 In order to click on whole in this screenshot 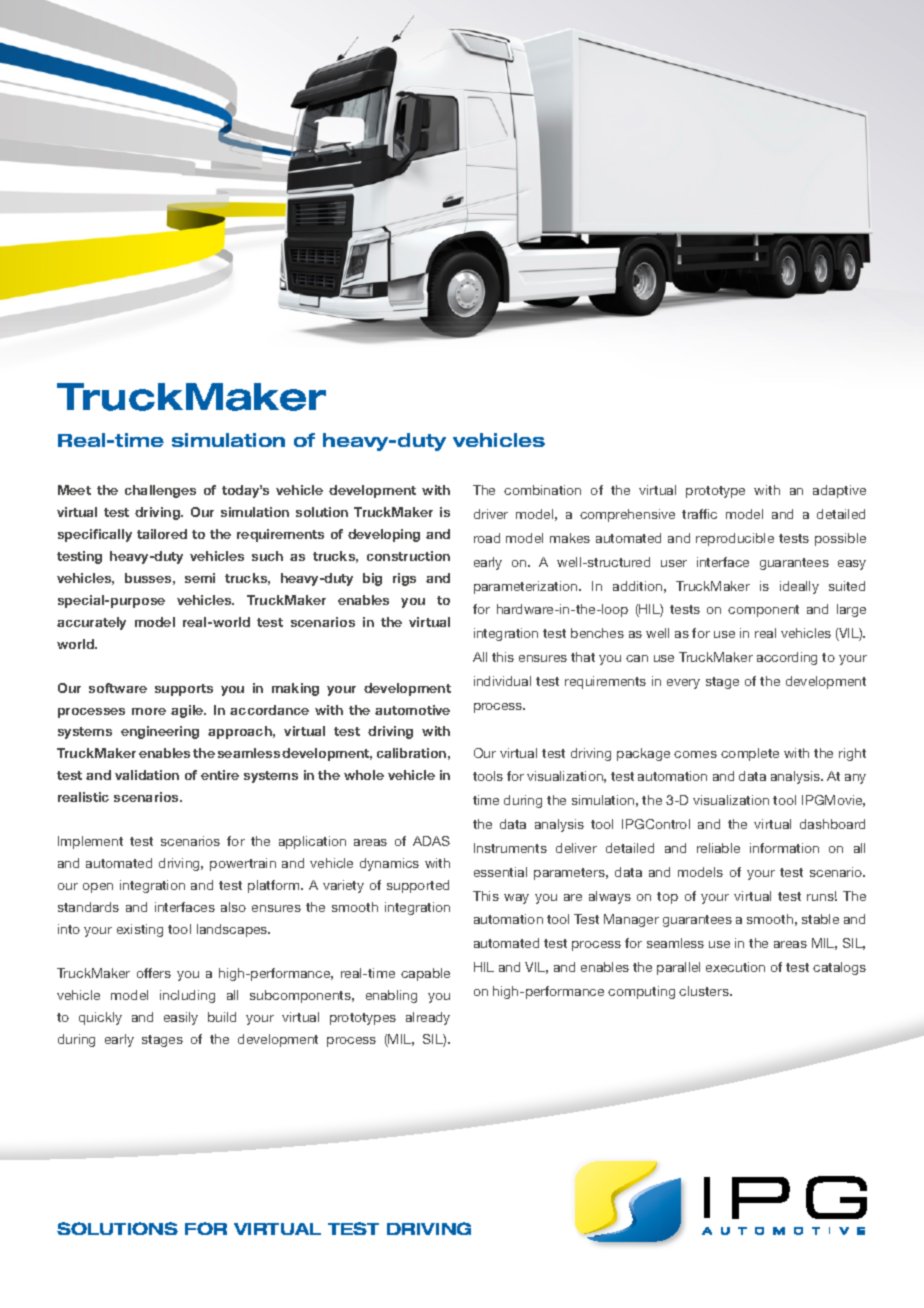, I will do `click(364, 775)`.
